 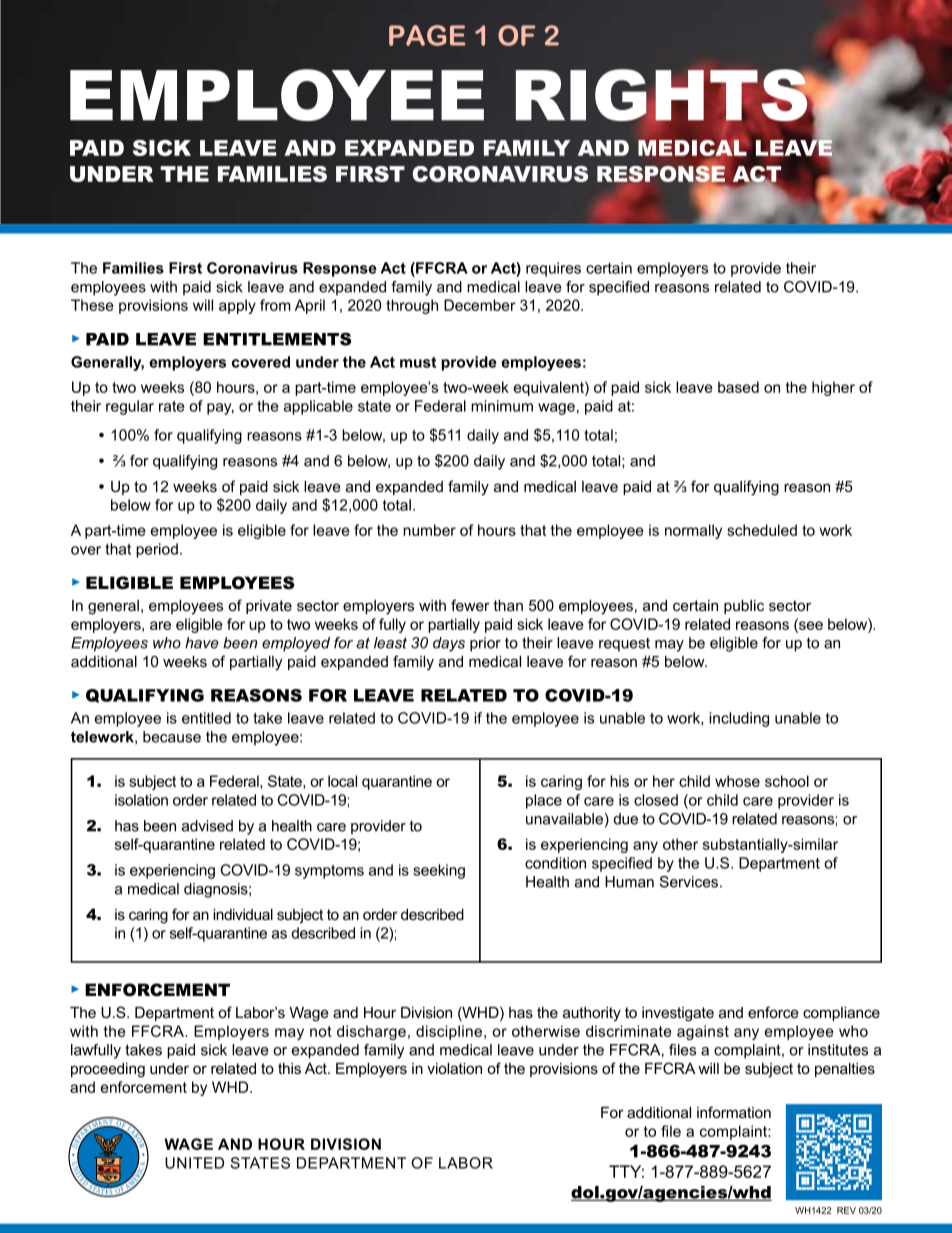 I want to click on December, so click(x=479, y=305).
